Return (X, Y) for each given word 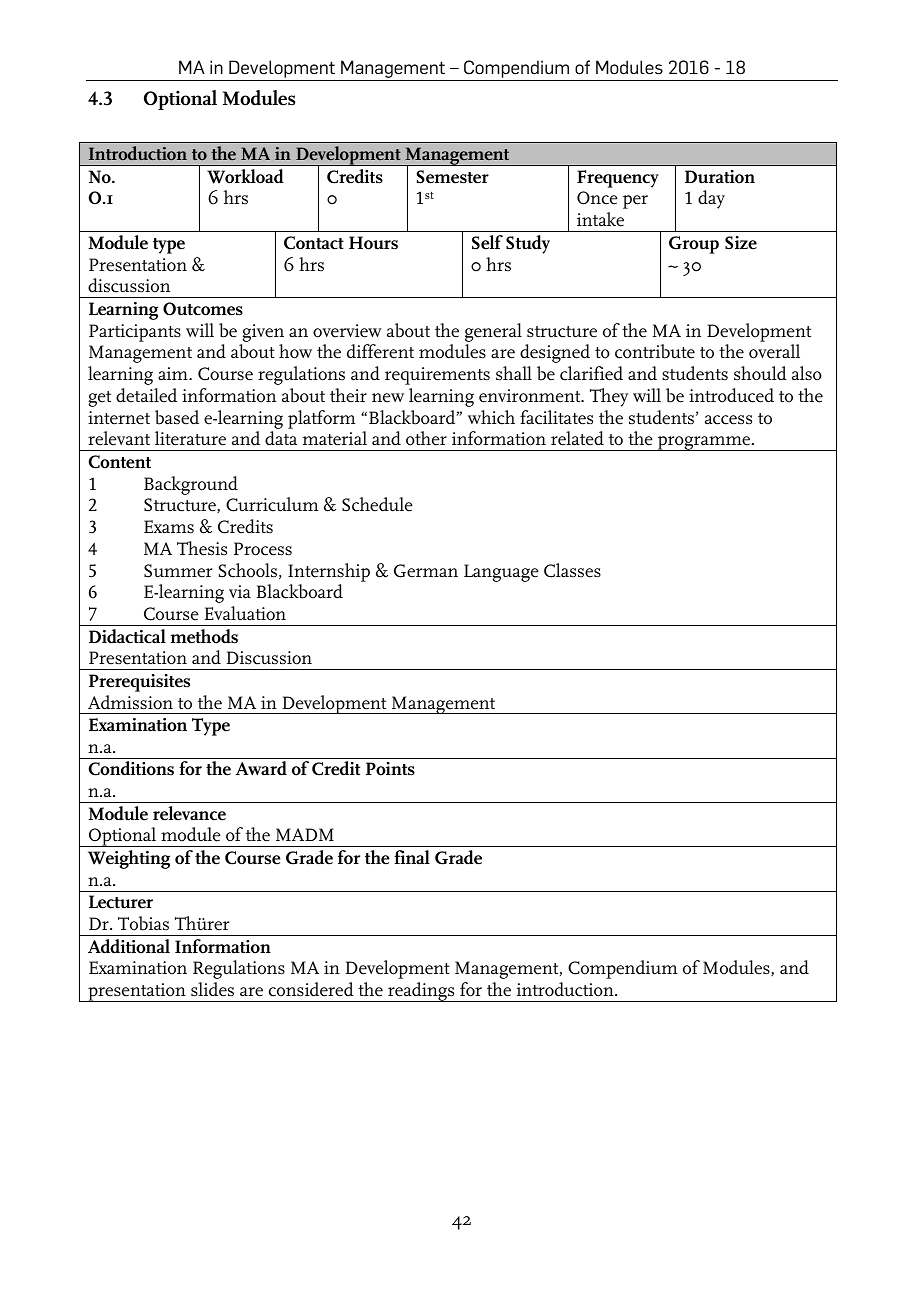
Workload (245, 176)
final (412, 857)
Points (390, 769)
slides (212, 989)
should (760, 373)
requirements (437, 376)
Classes (572, 570)
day (711, 199)
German (426, 571)
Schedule (377, 504)
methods (204, 636)
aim (174, 373)
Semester (452, 177)
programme (704, 443)
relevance (189, 813)
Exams (169, 527)
